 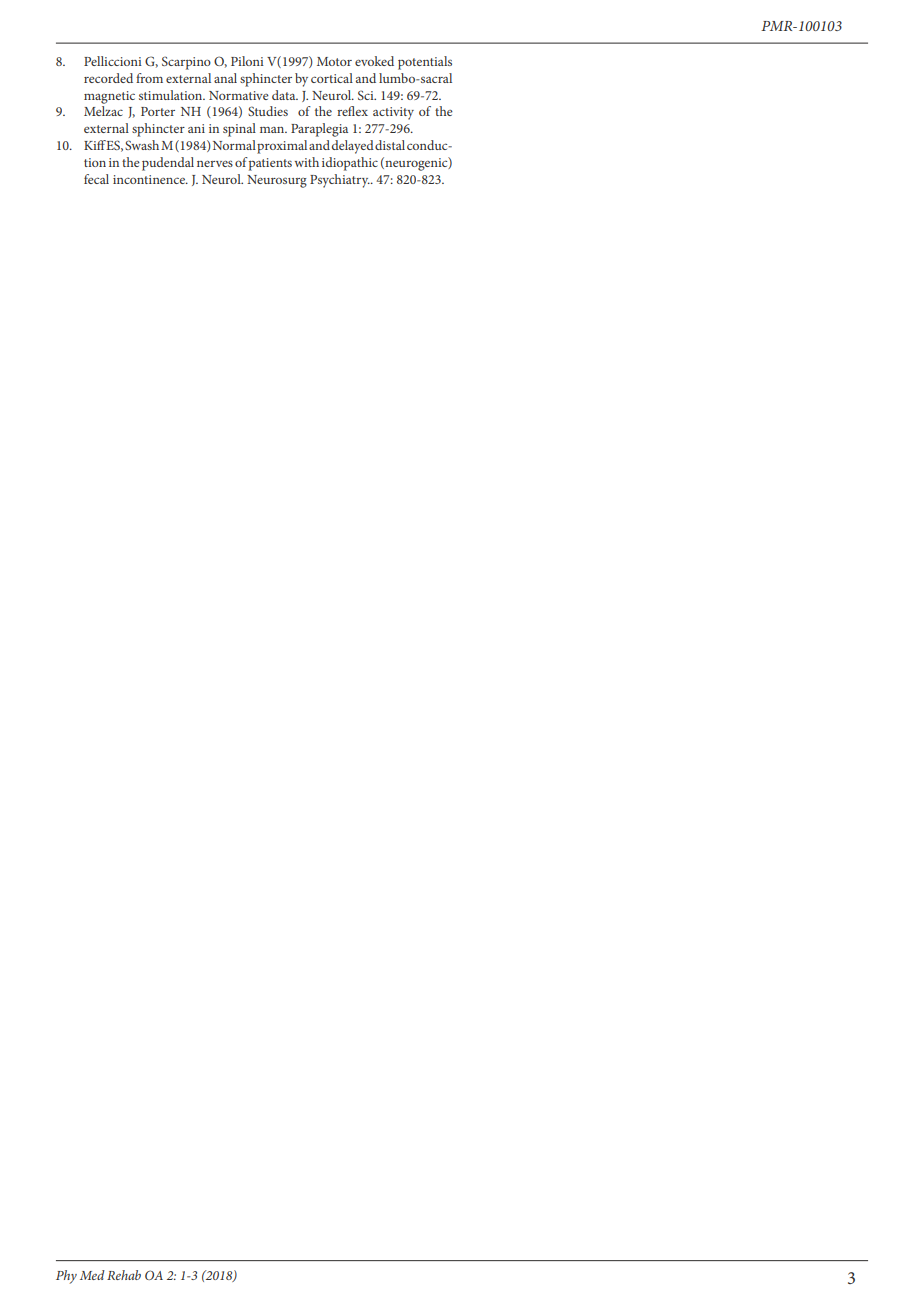 What do you see at coordinates (92, 1275) in the document?
I see `Med` at bounding box center [92, 1275].
